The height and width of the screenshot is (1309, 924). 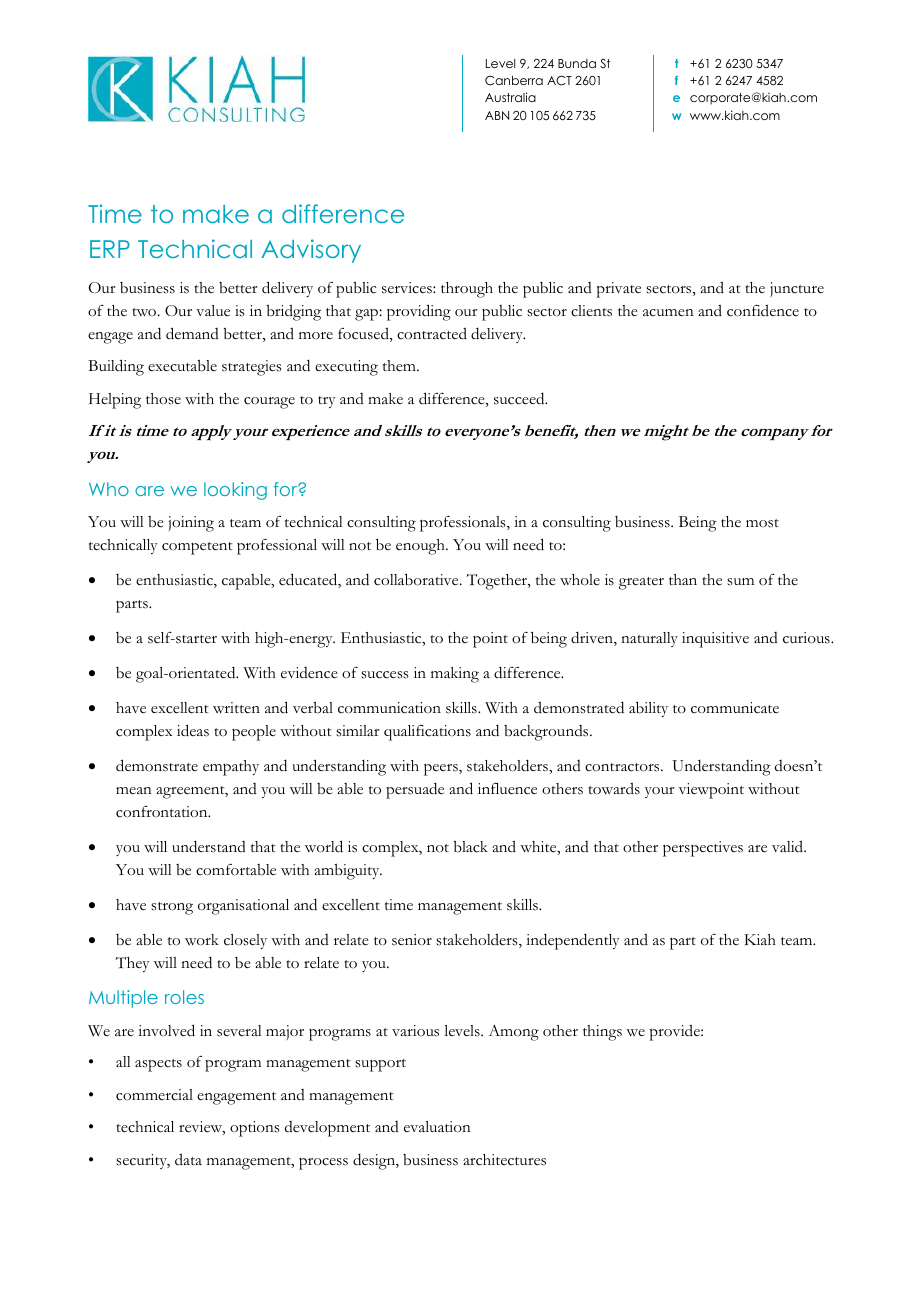 What do you see at coordinates (163, 812) in the screenshot?
I see `confrontation` at bounding box center [163, 812].
